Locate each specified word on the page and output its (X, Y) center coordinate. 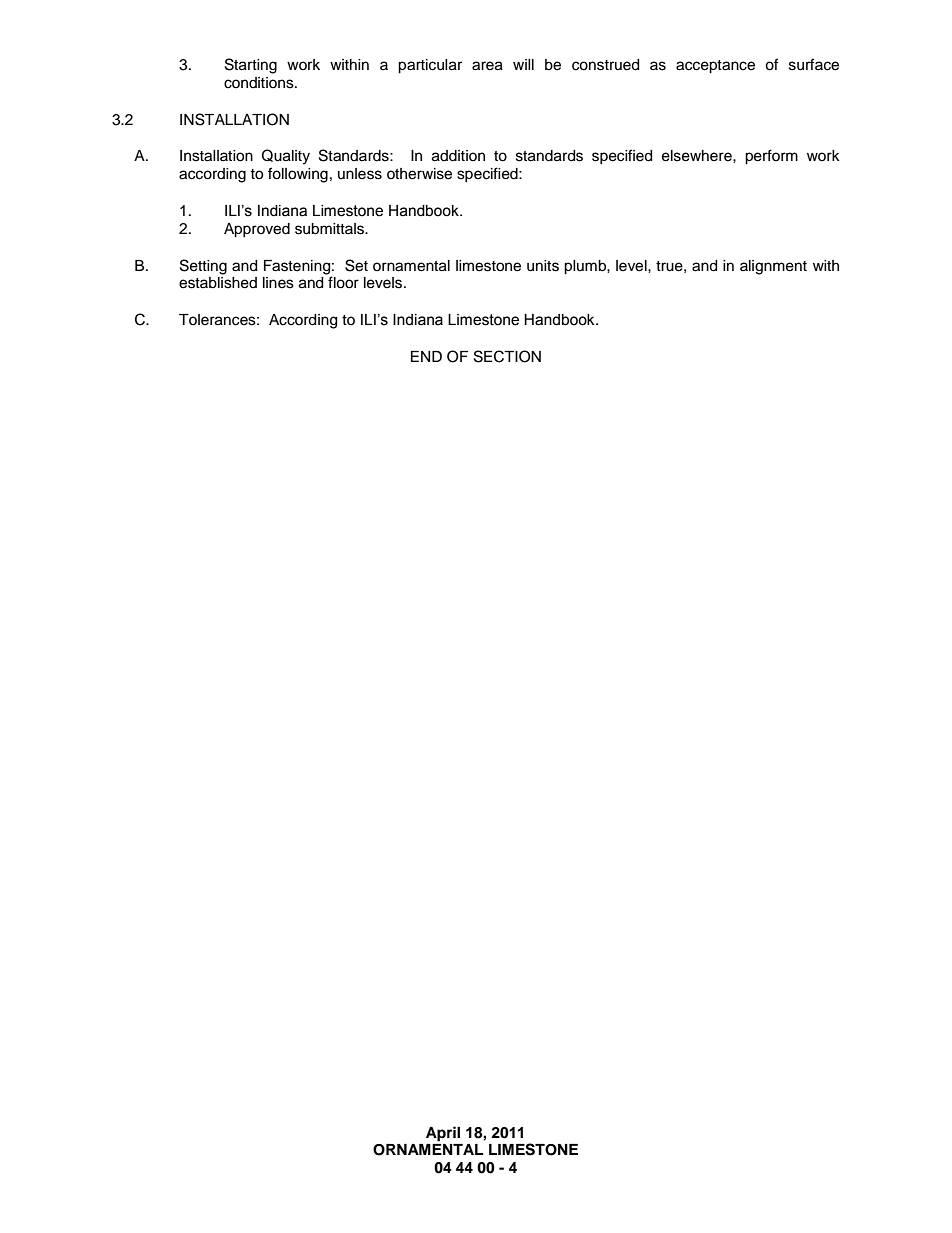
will (523, 64)
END (426, 356)
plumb (586, 267)
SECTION (507, 356)
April (443, 1134)
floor (343, 282)
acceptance (715, 67)
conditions (260, 83)
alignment (773, 267)
